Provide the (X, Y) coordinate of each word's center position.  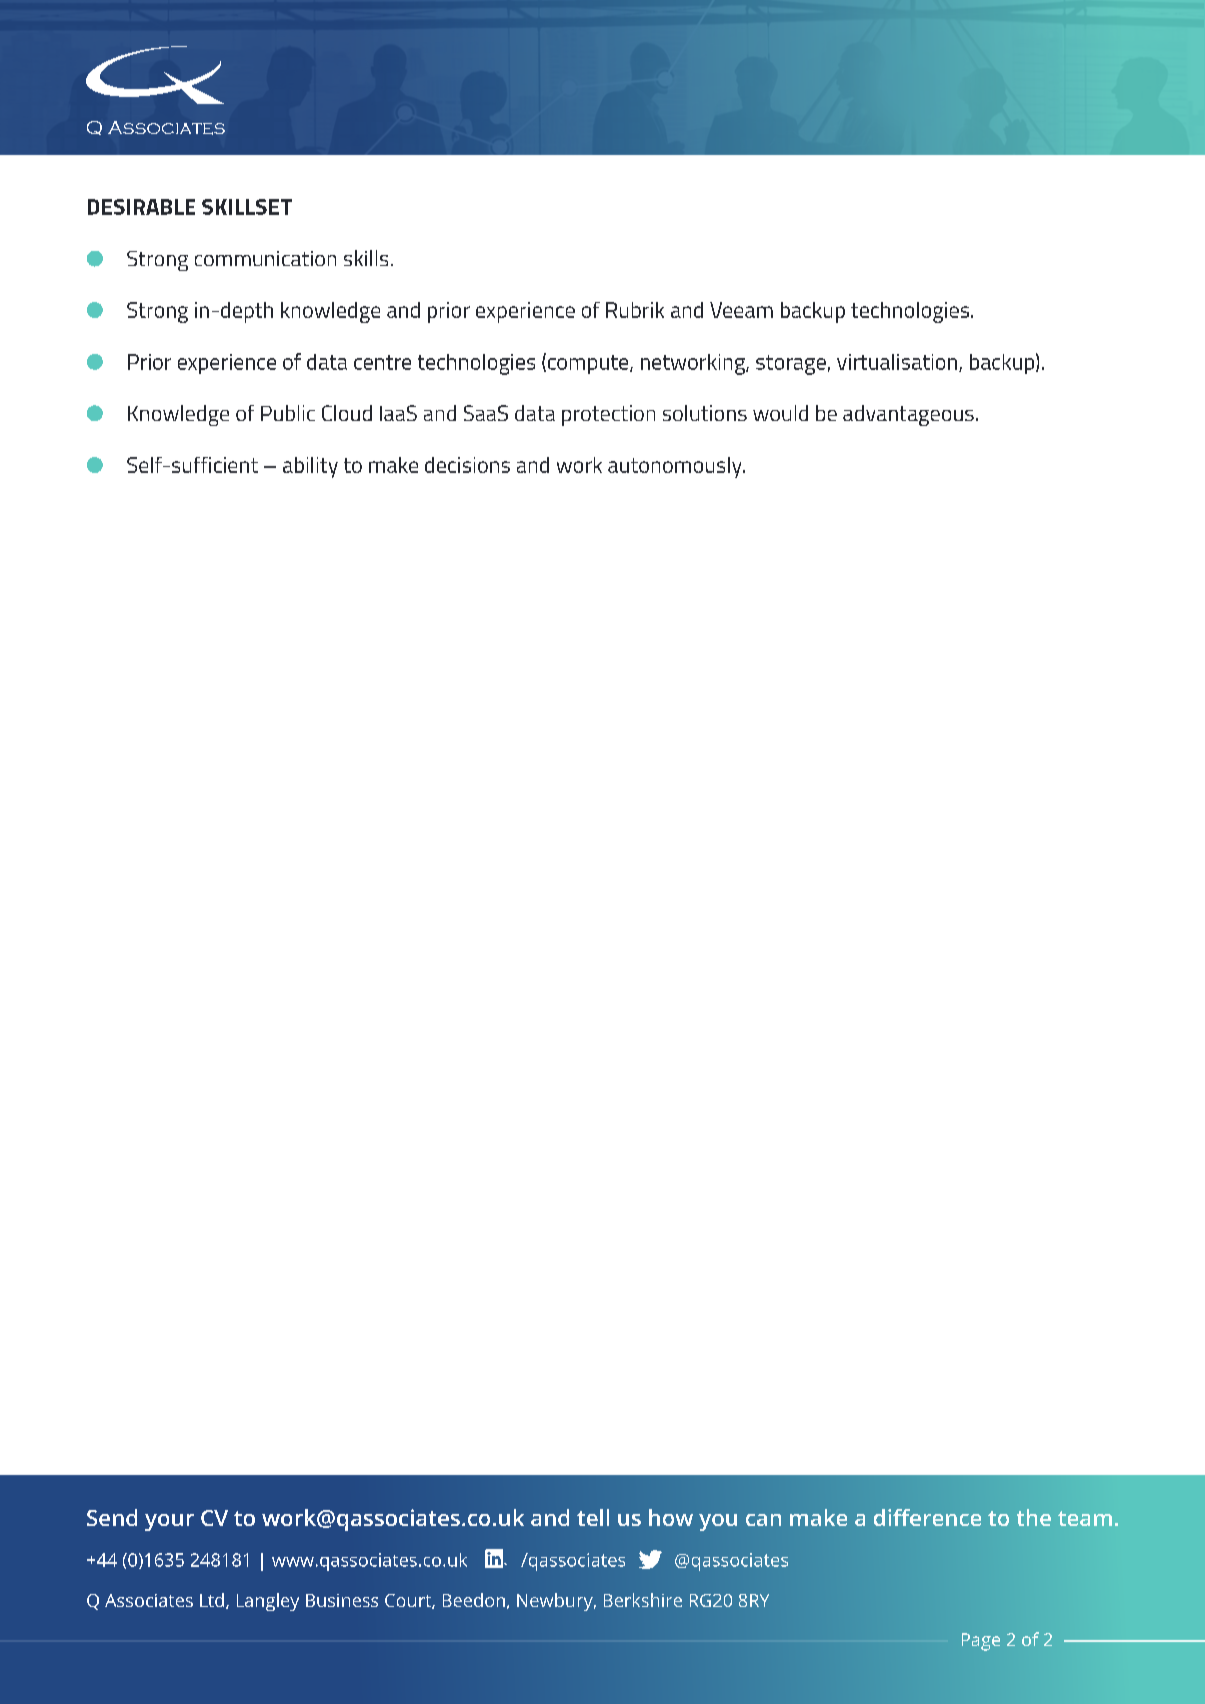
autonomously (676, 467)
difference (927, 1517)
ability (310, 467)
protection (608, 415)
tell (593, 1517)
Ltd (212, 1600)
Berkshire (643, 1600)
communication (265, 258)
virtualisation (898, 363)
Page (981, 1642)
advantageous (908, 415)
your (169, 1522)
